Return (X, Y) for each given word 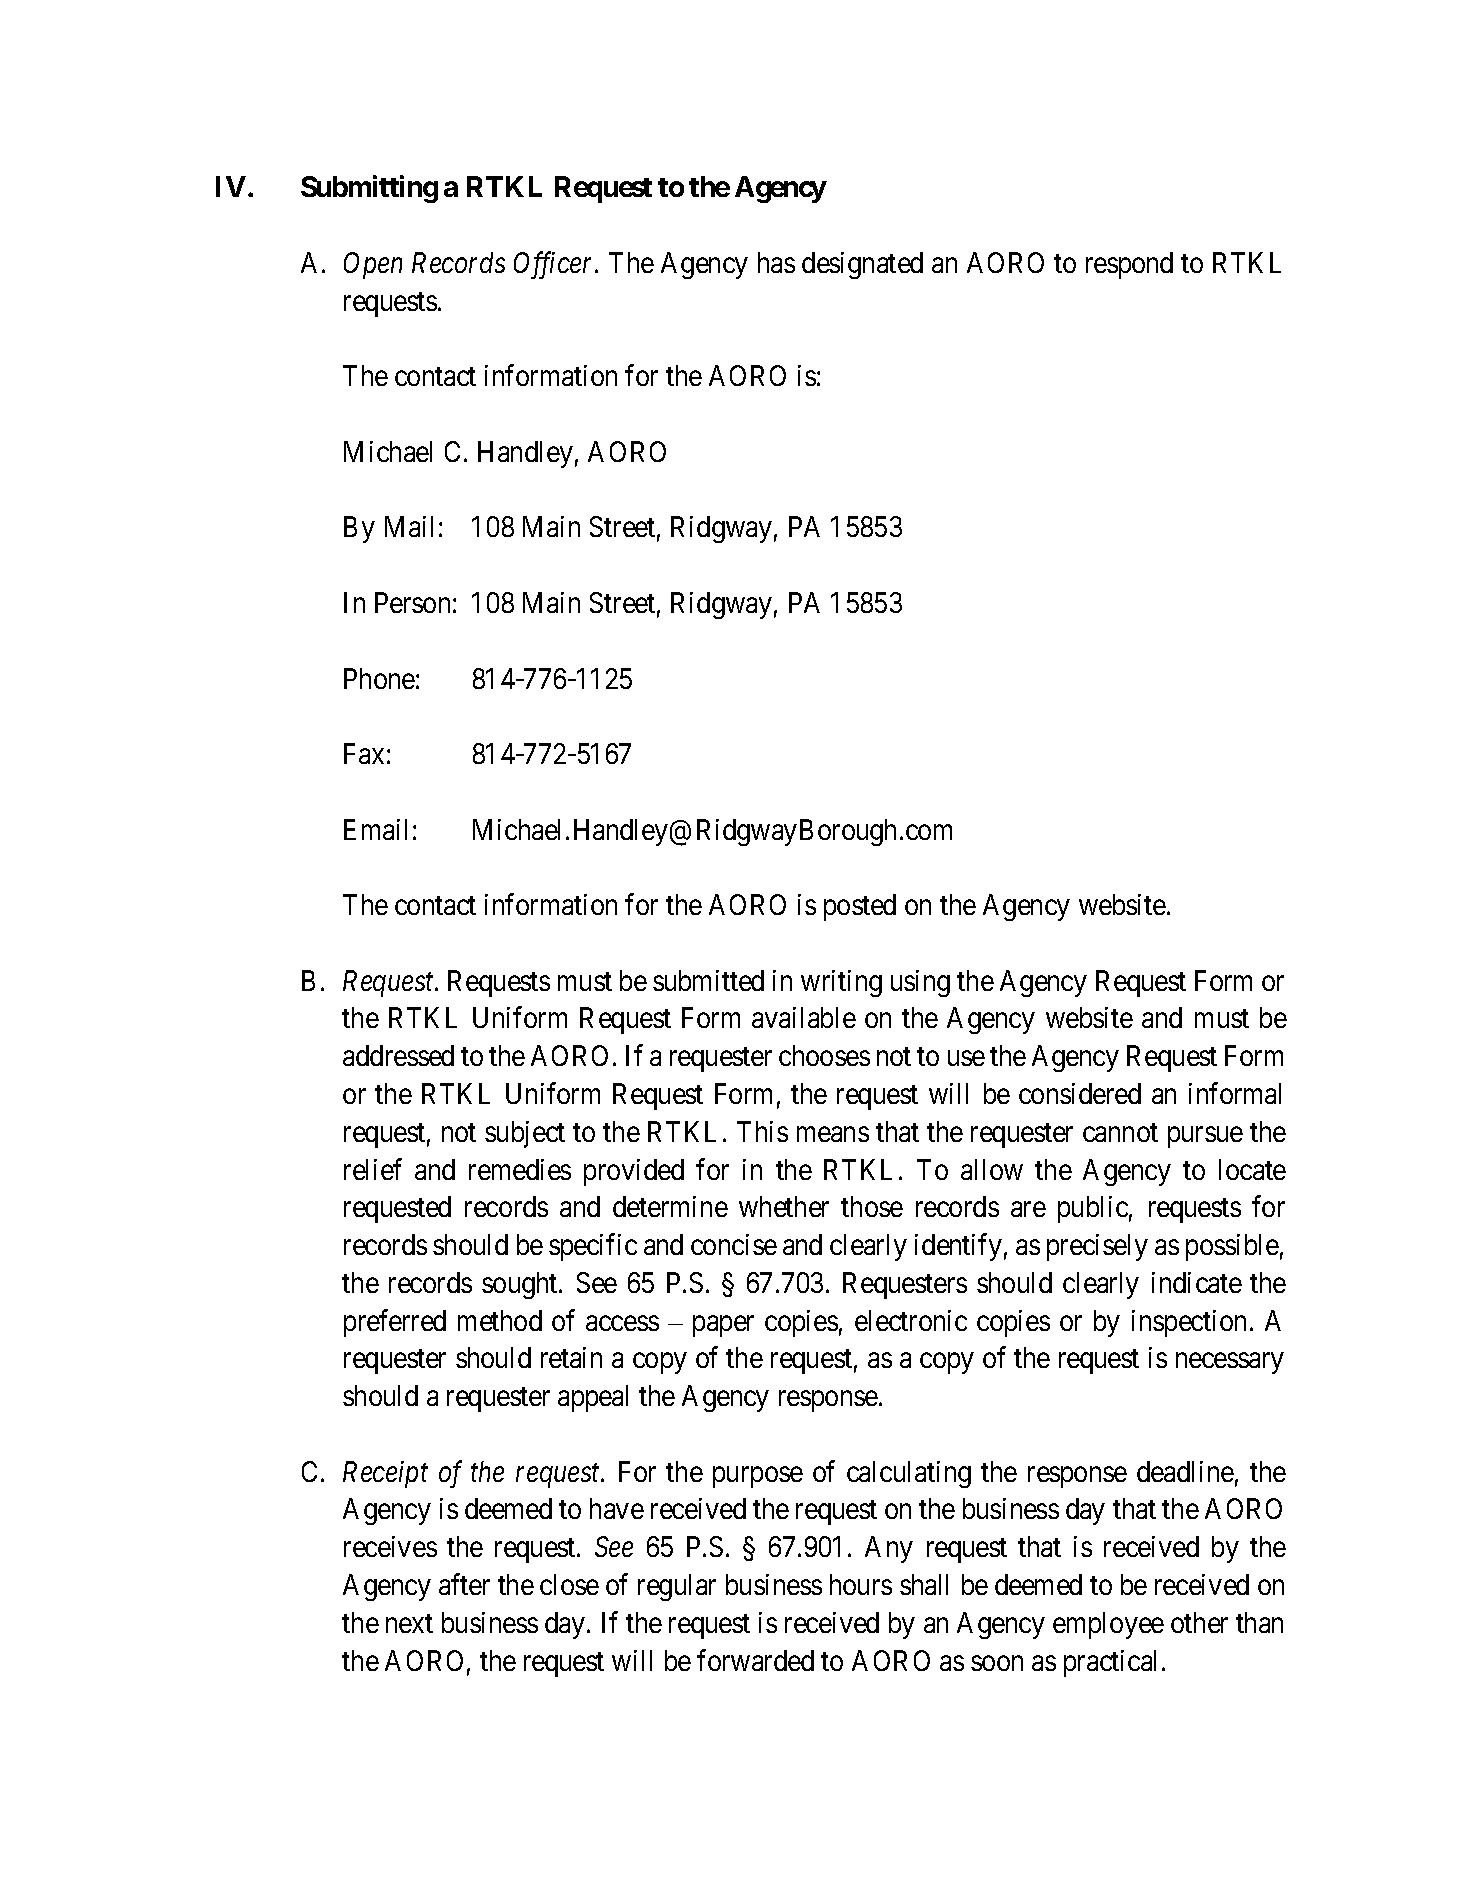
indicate (1197, 1282)
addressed (398, 1055)
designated (862, 265)
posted (860, 907)
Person (412, 602)
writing (841, 983)
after (464, 1584)
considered (1080, 1093)
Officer (555, 265)
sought (521, 1285)
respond (1129, 265)
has (776, 262)
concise (734, 1244)
